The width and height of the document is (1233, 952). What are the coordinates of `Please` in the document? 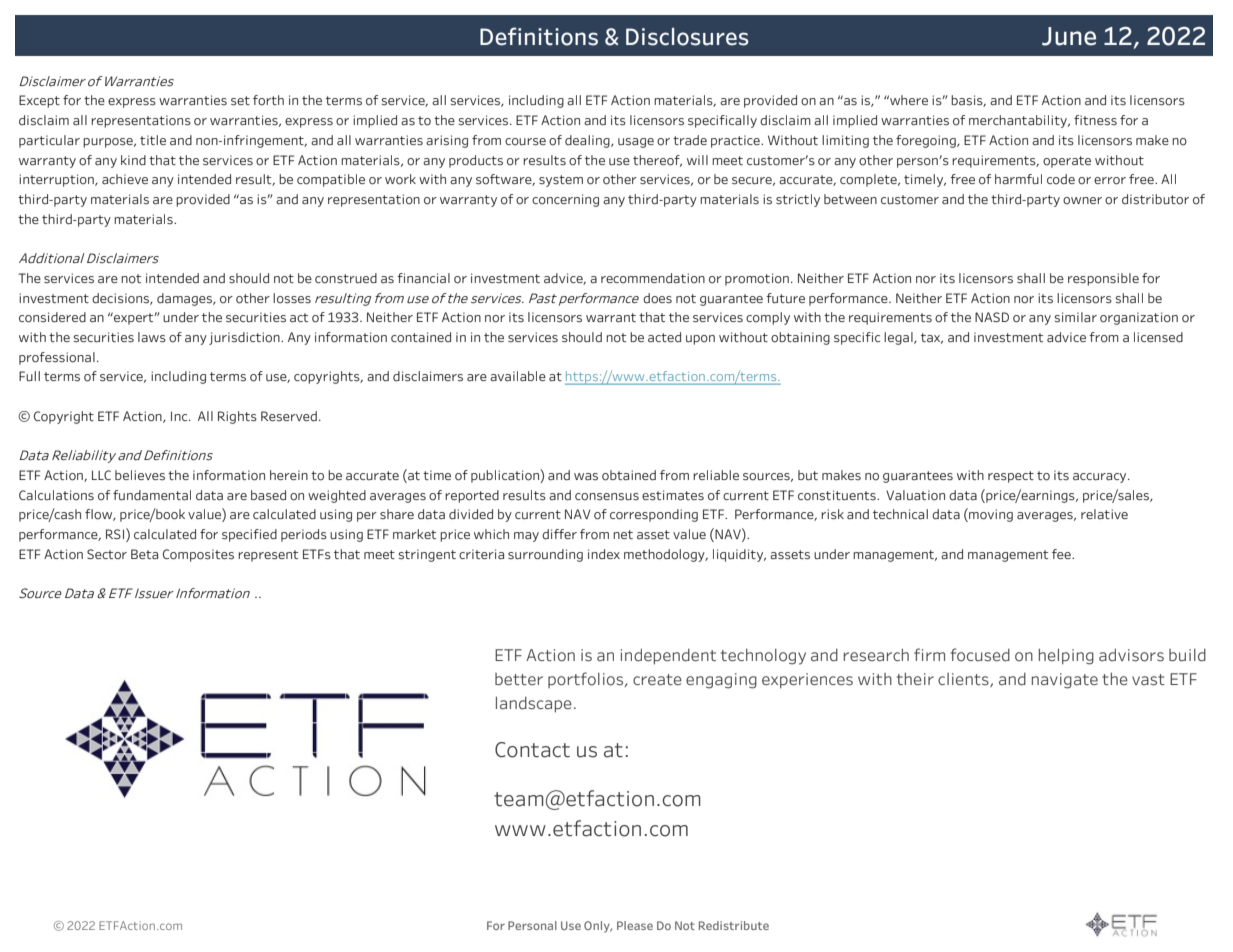 It's located at (635, 925).
